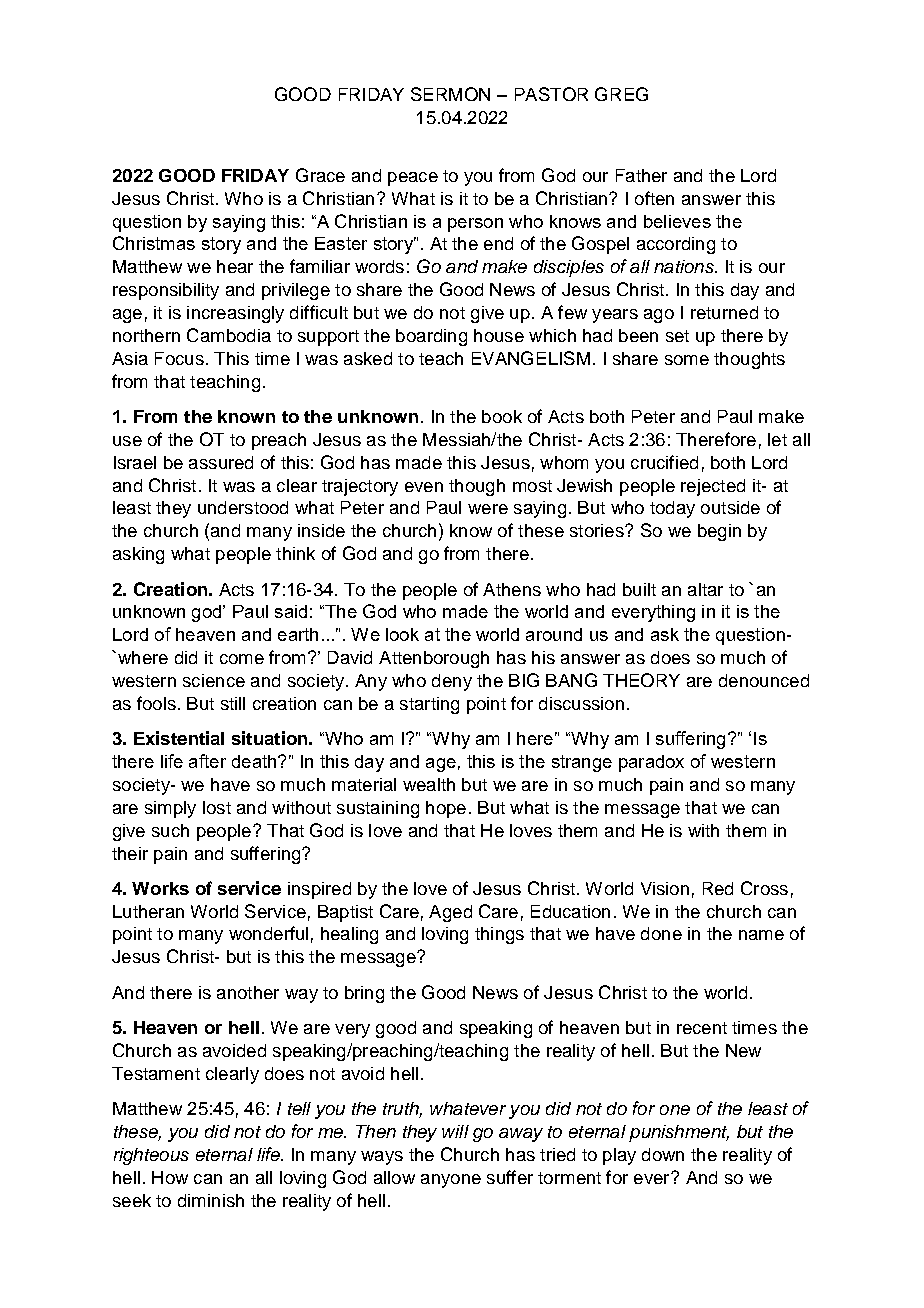 This screenshot has height=1308, width=924. What do you see at coordinates (451, 1181) in the screenshot?
I see `anyone` at bounding box center [451, 1181].
